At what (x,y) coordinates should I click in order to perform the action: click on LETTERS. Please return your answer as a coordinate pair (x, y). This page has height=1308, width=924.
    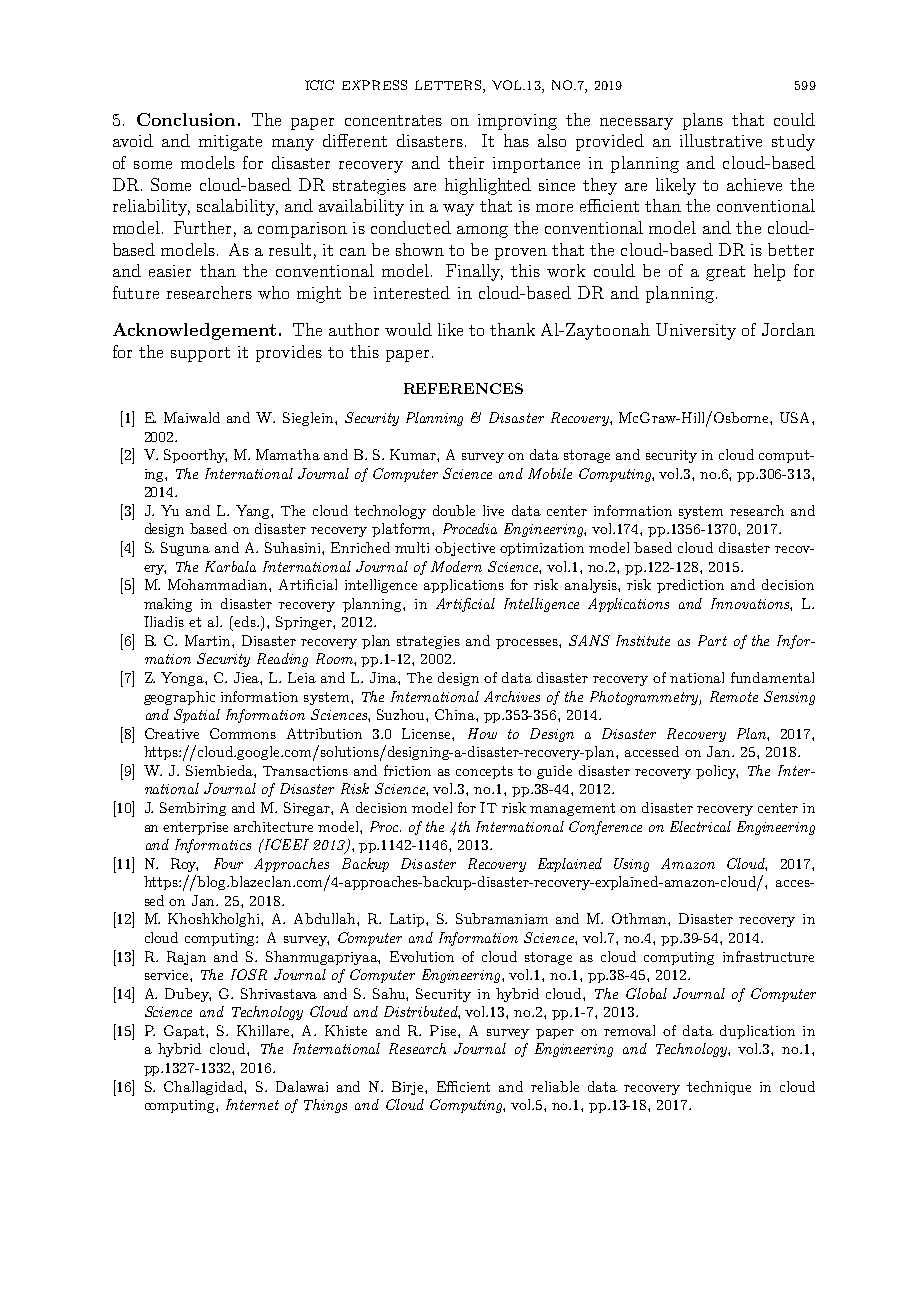
    Looking at the image, I should click on (449, 86).
